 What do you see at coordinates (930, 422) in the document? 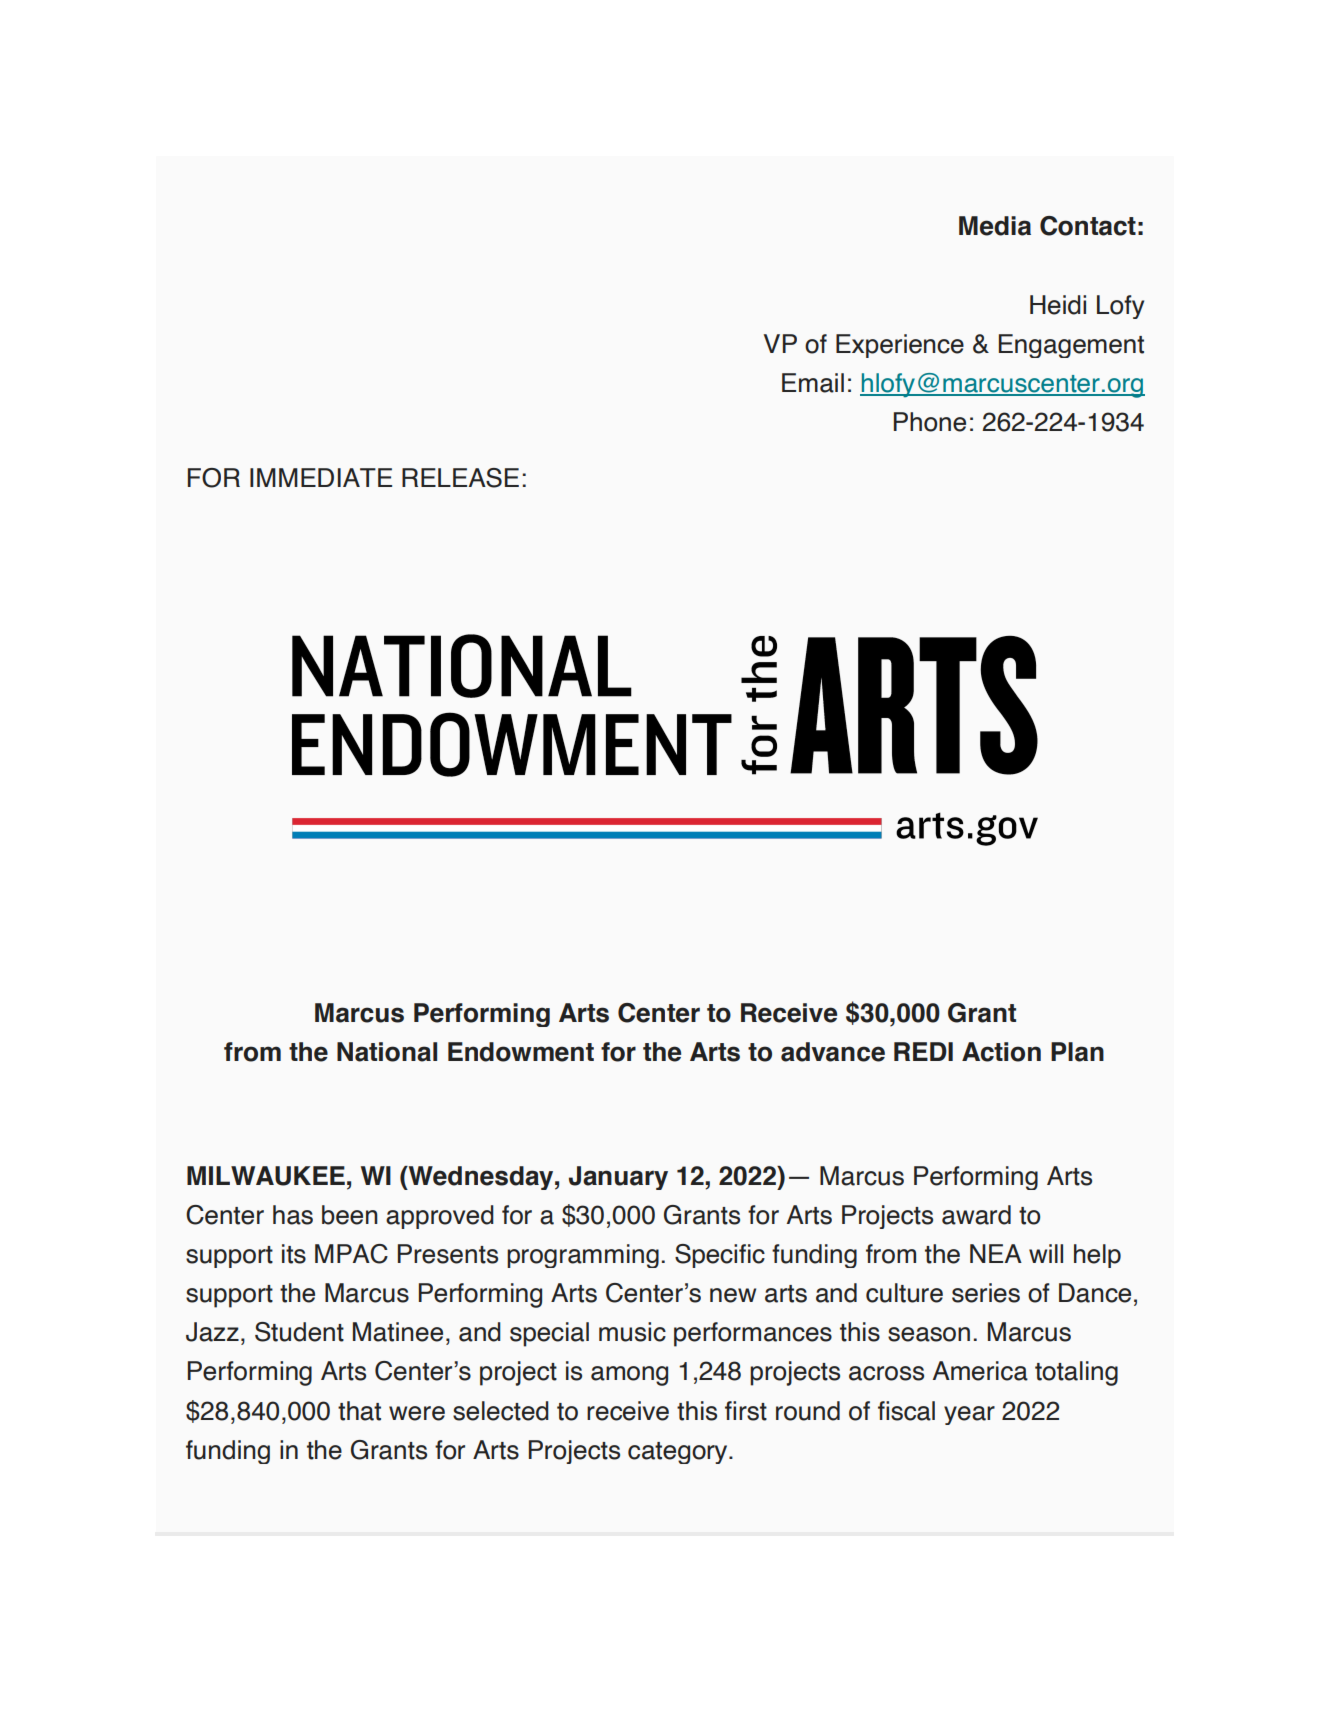
I see `Phone` at bounding box center [930, 422].
